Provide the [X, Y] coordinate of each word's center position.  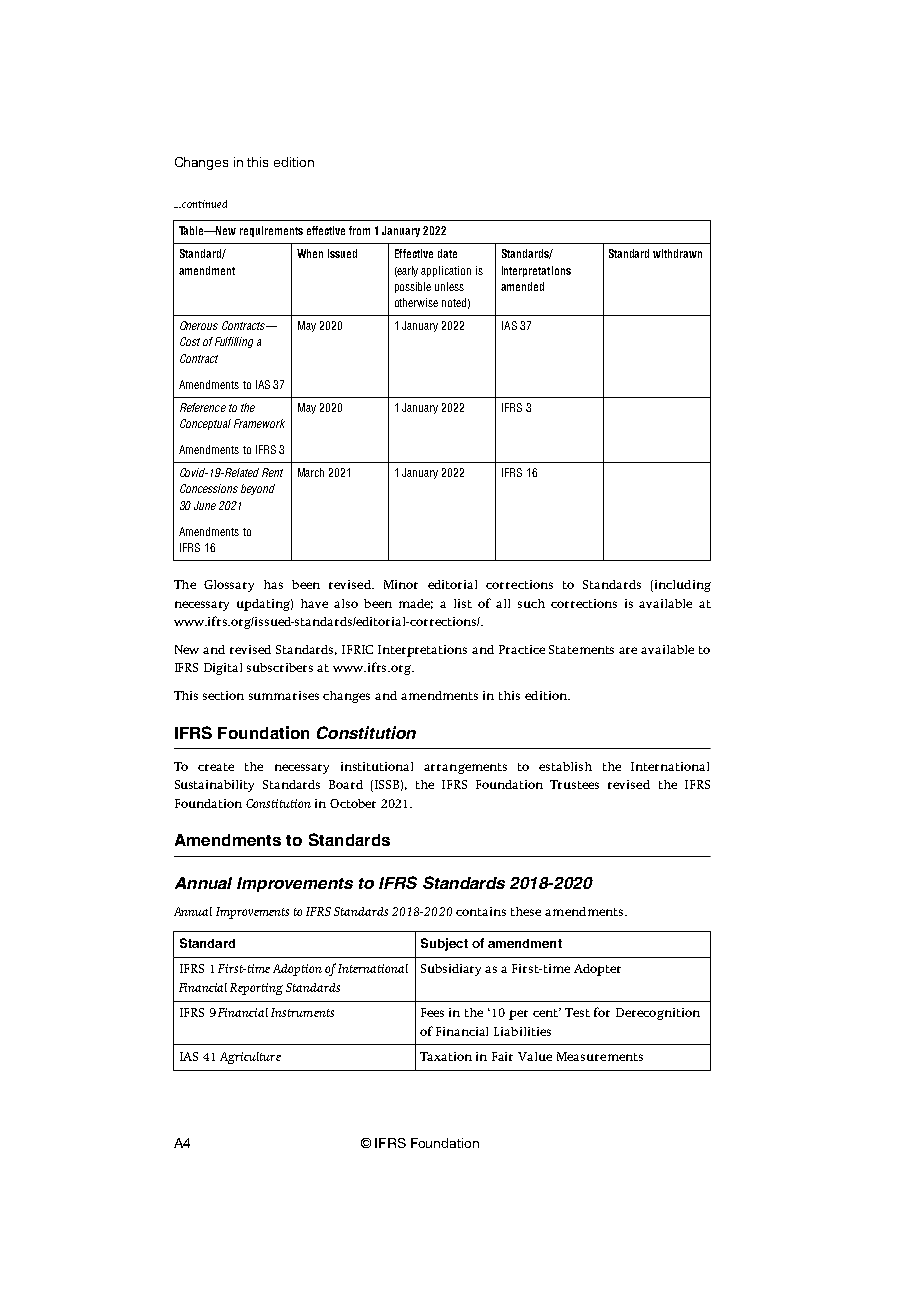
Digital [223, 669]
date [447, 253]
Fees [432, 1012]
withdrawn [677, 253]
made [416, 604]
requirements [271, 231]
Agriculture [250, 1058]
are [628, 650]
